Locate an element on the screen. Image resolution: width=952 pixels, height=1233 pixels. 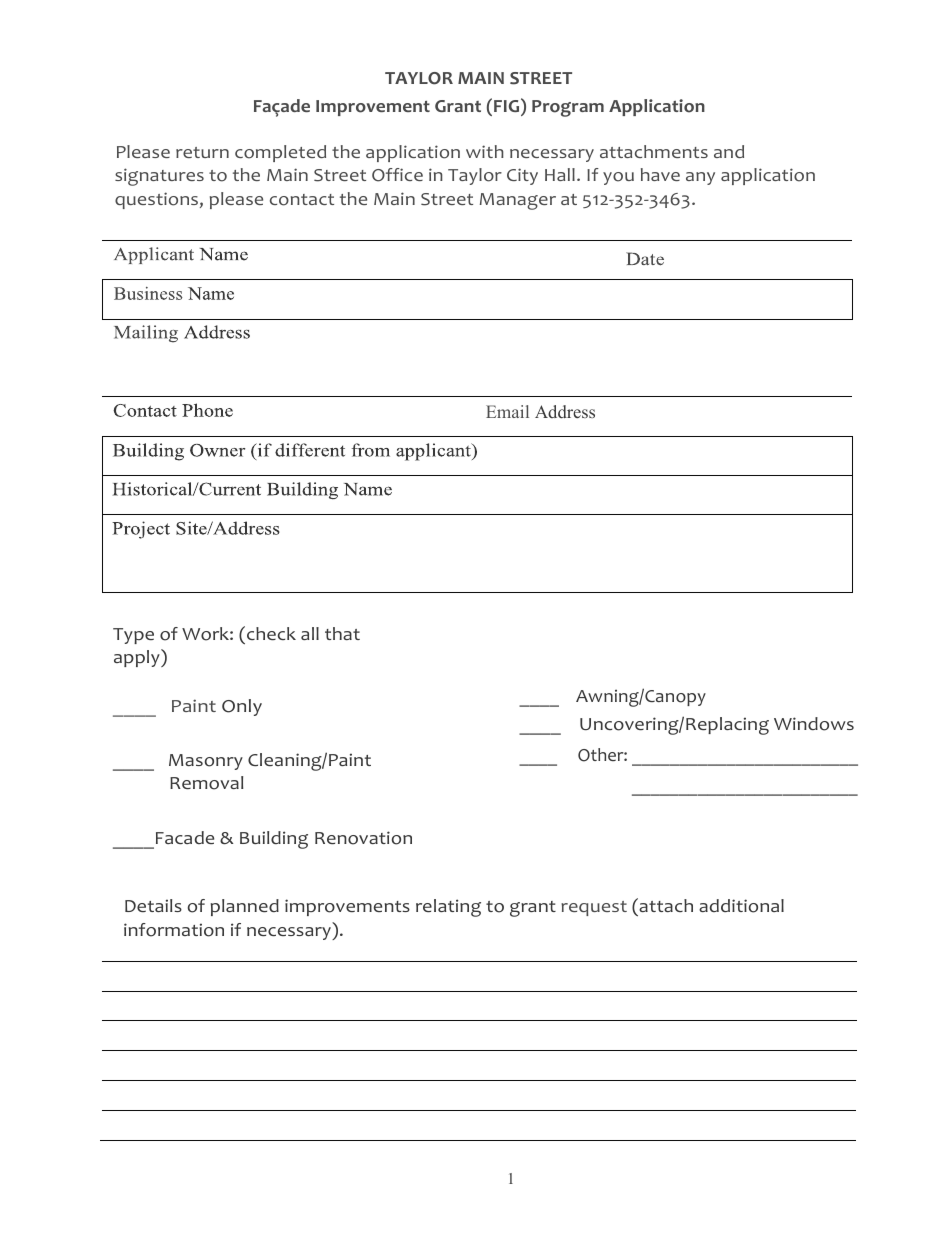
check is located at coordinates (271, 633).
